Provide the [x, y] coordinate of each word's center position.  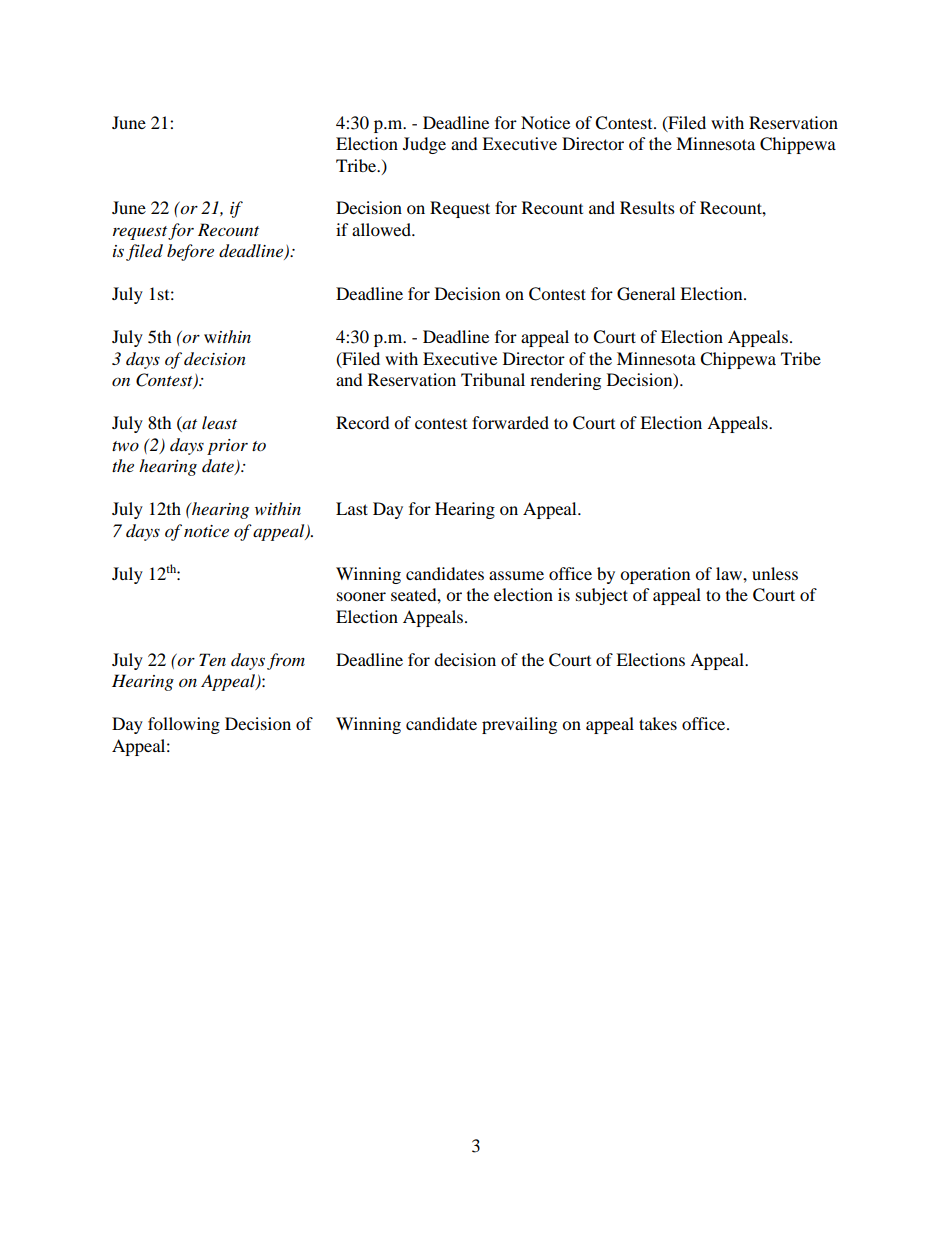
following [184, 725]
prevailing [519, 725]
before [190, 252]
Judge [424, 145]
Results [647, 207]
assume [516, 575]
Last [352, 508]
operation [655, 575]
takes [658, 723]
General [646, 294]
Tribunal [493, 379]
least [219, 422]
